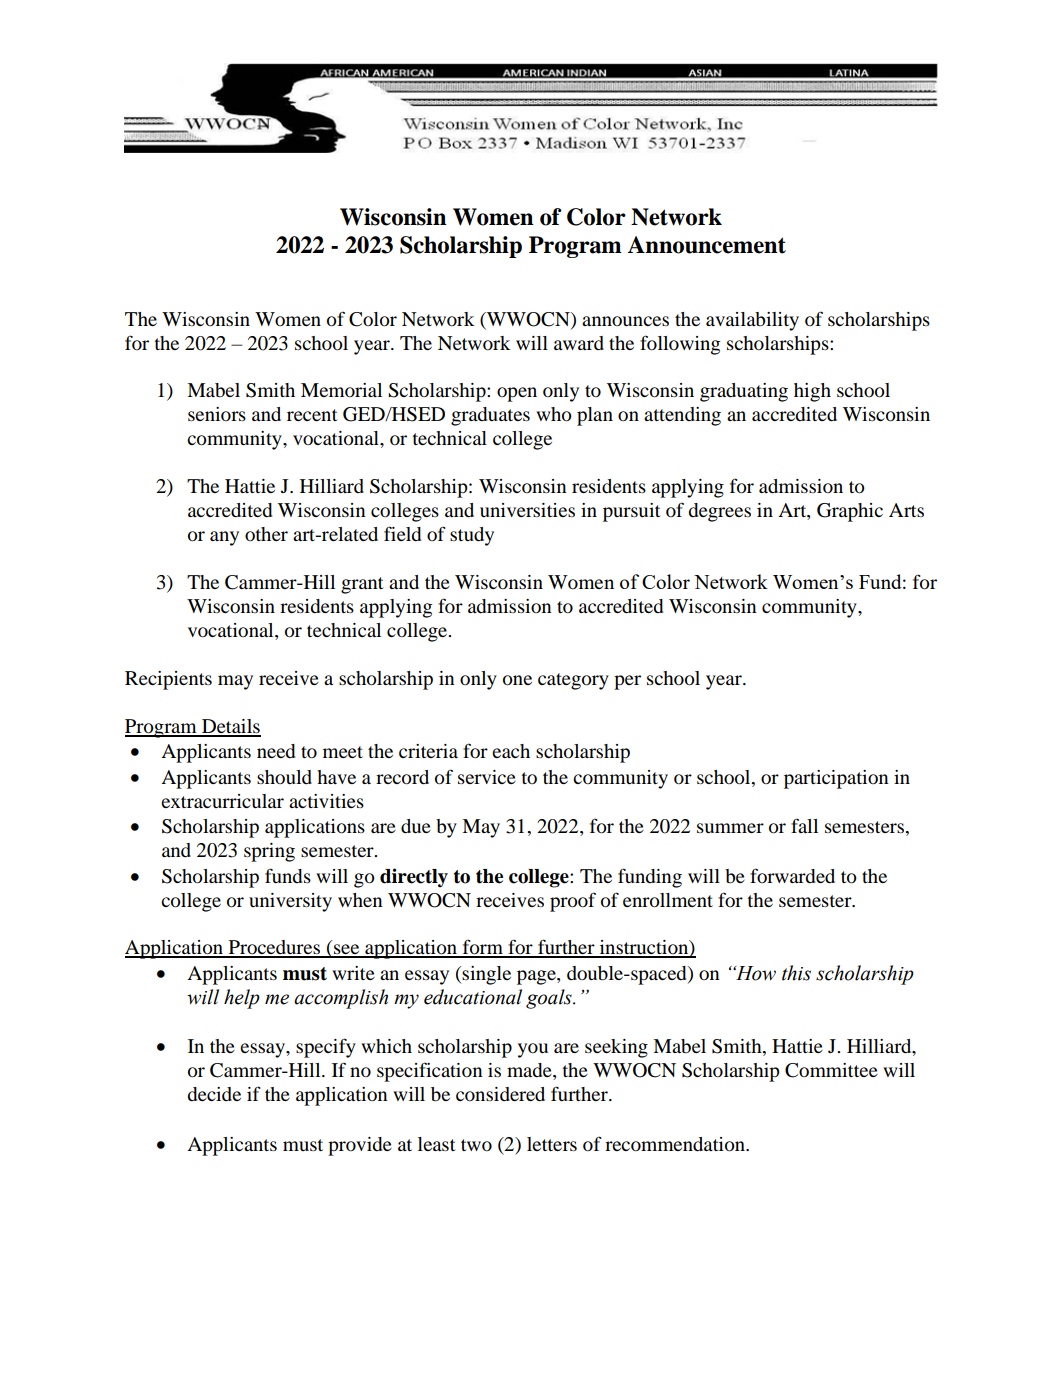 Image resolution: width=1062 pixels, height=1375 pixels. I want to click on Memorial, so click(341, 390).
